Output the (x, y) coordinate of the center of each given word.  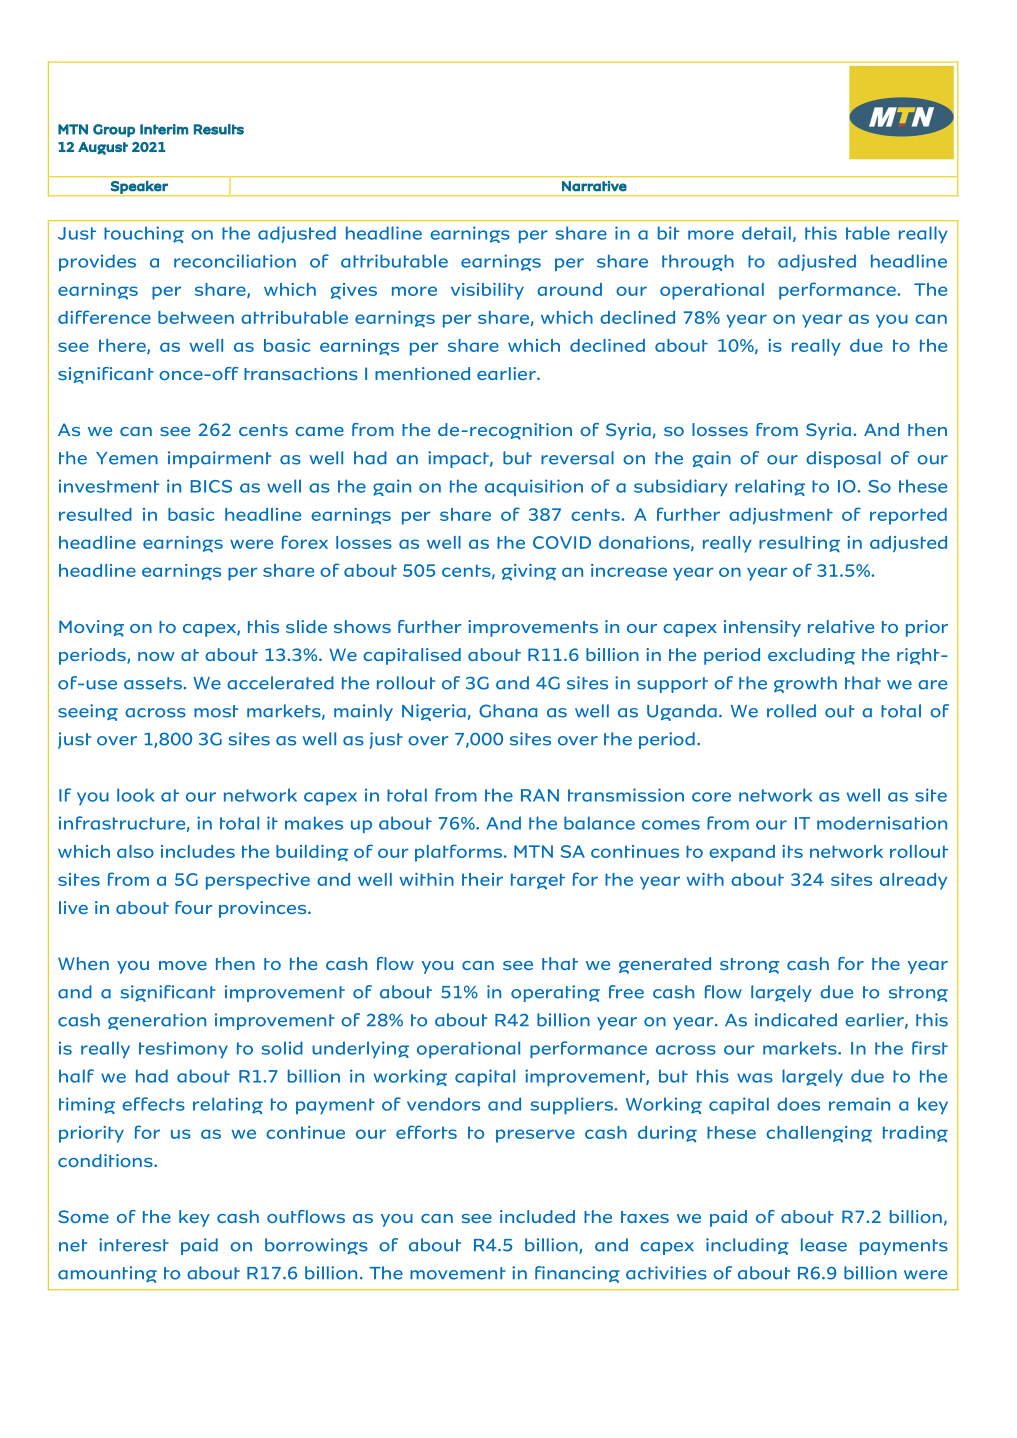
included (537, 1216)
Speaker (139, 188)
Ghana (508, 711)
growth (805, 684)
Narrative (594, 186)
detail (766, 233)
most (216, 711)
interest (134, 1245)
